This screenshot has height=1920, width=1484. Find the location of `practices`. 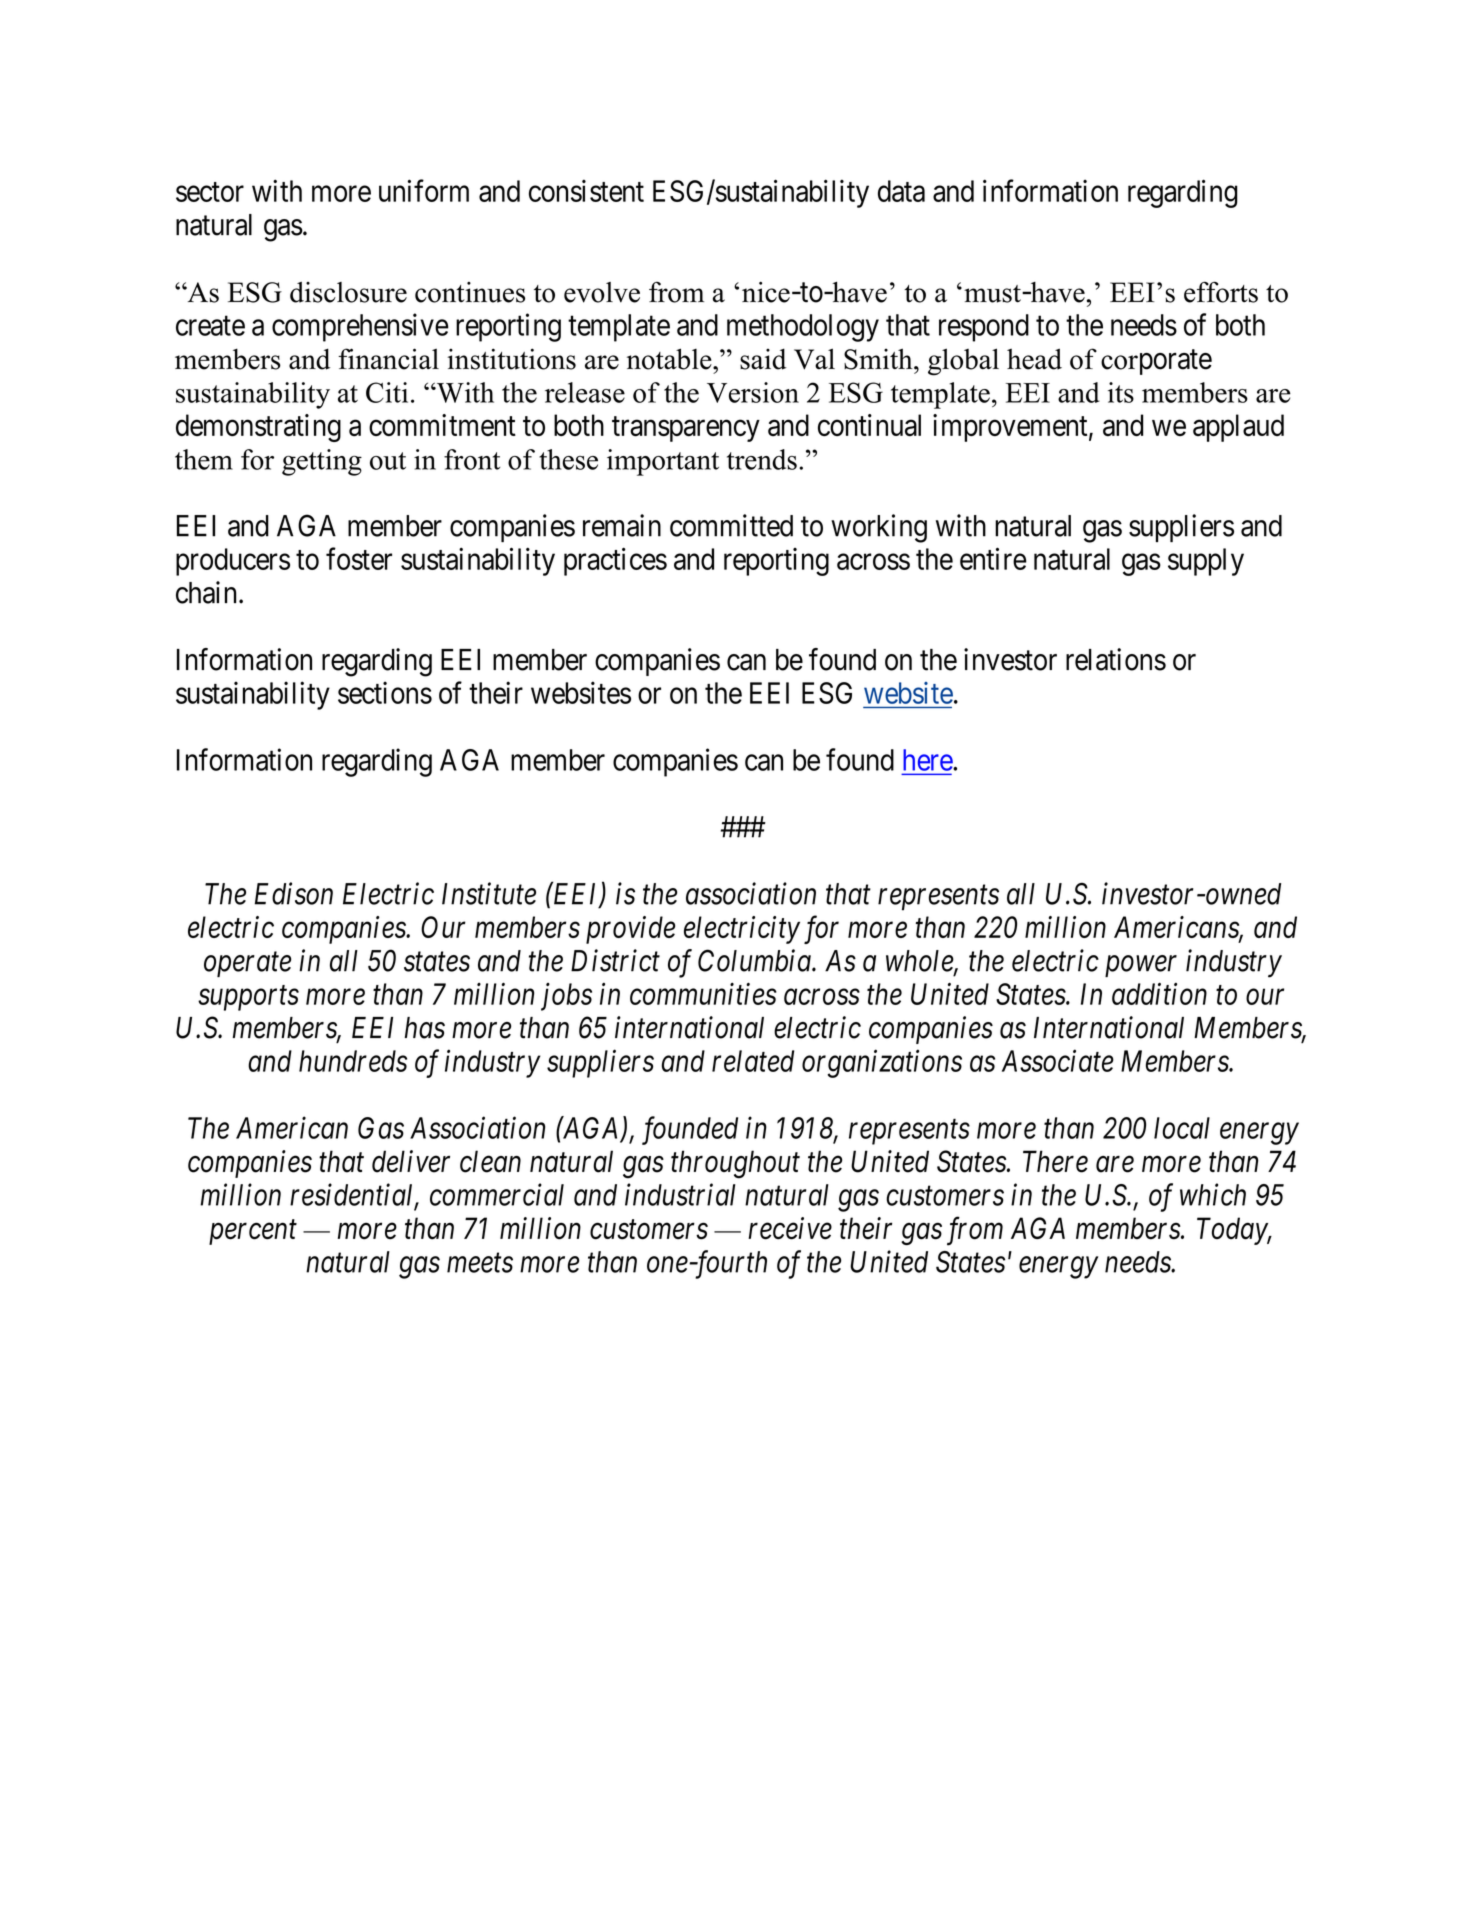

practices is located at coordinates (615, 561).
